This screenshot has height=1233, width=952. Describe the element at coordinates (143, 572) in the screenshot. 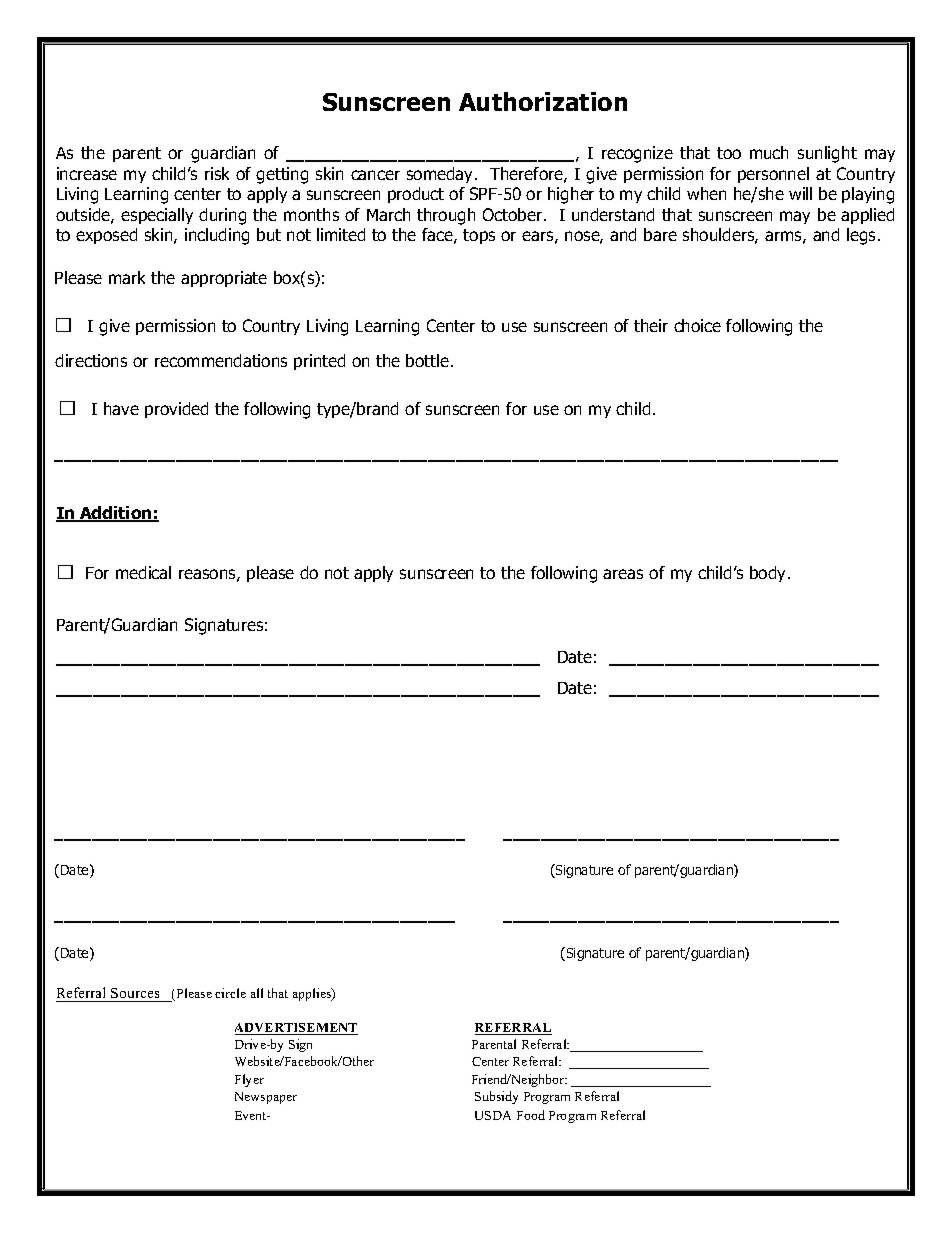

I see `medical` at that location.
